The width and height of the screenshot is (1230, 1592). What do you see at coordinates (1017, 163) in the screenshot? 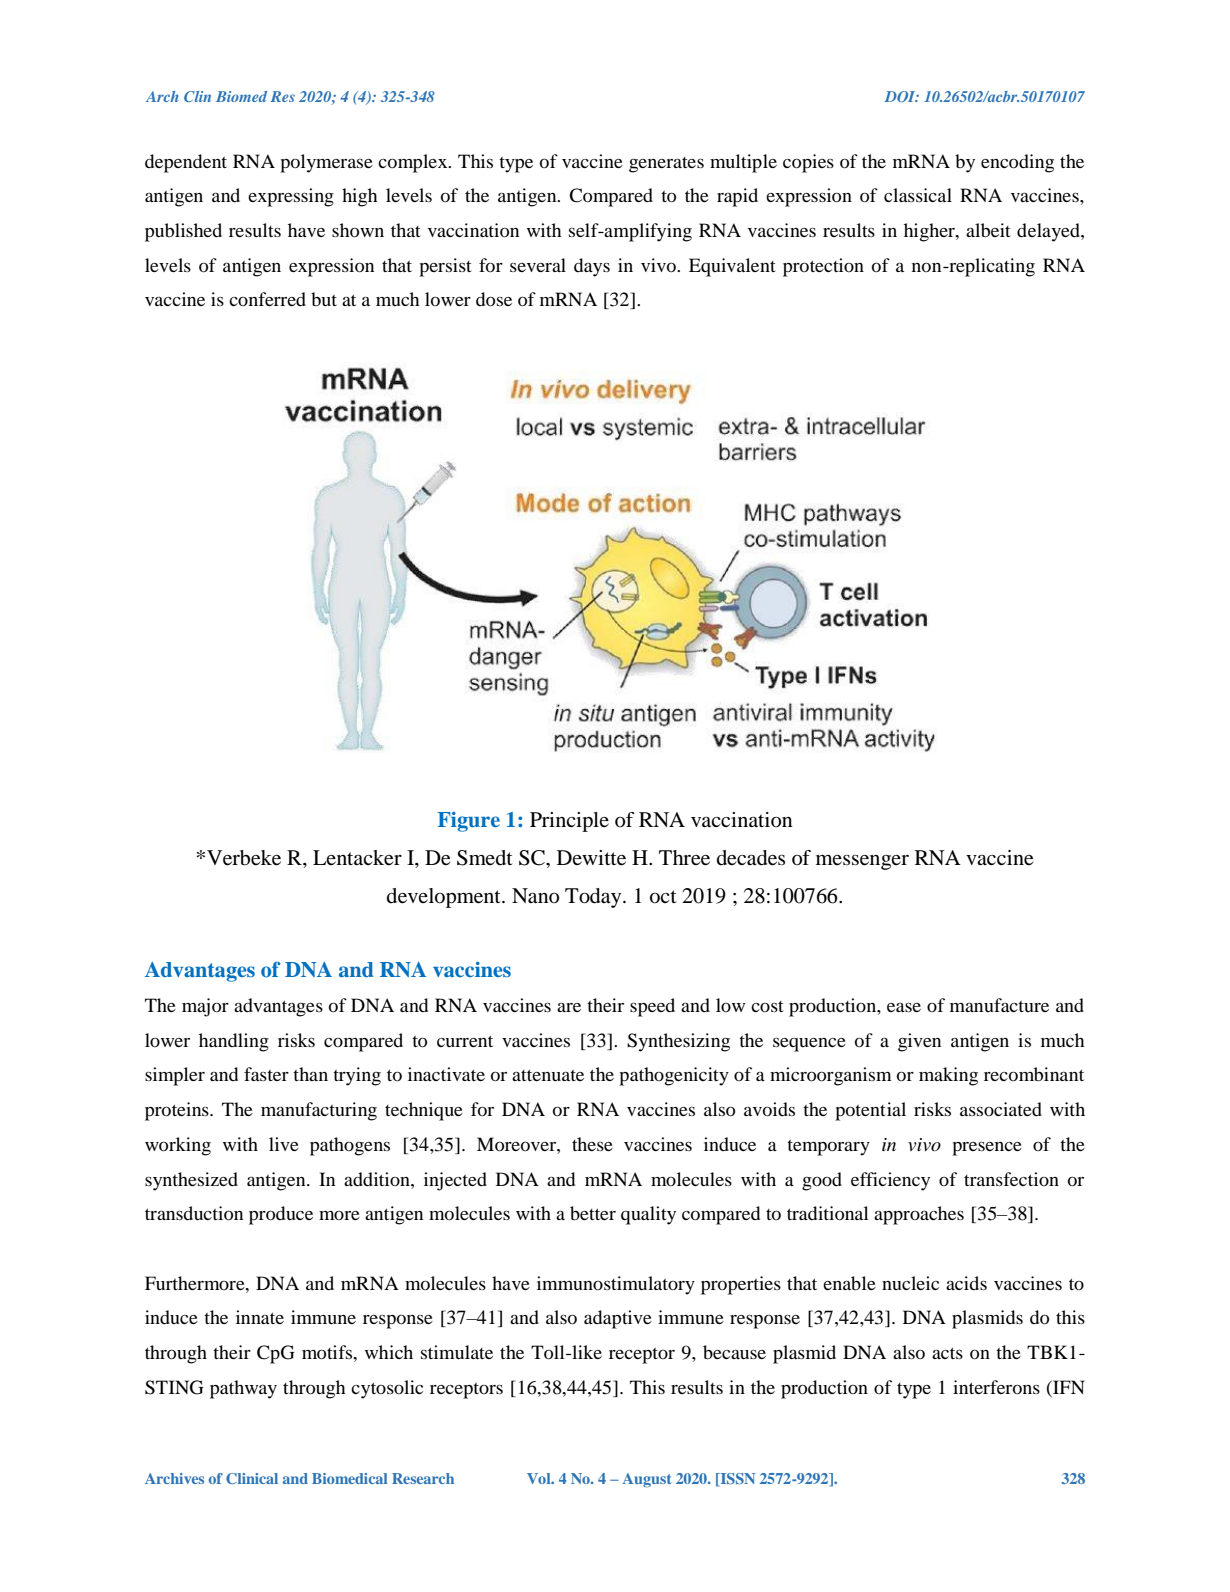
I see `encoding` at bounding box center [1017, 163].
